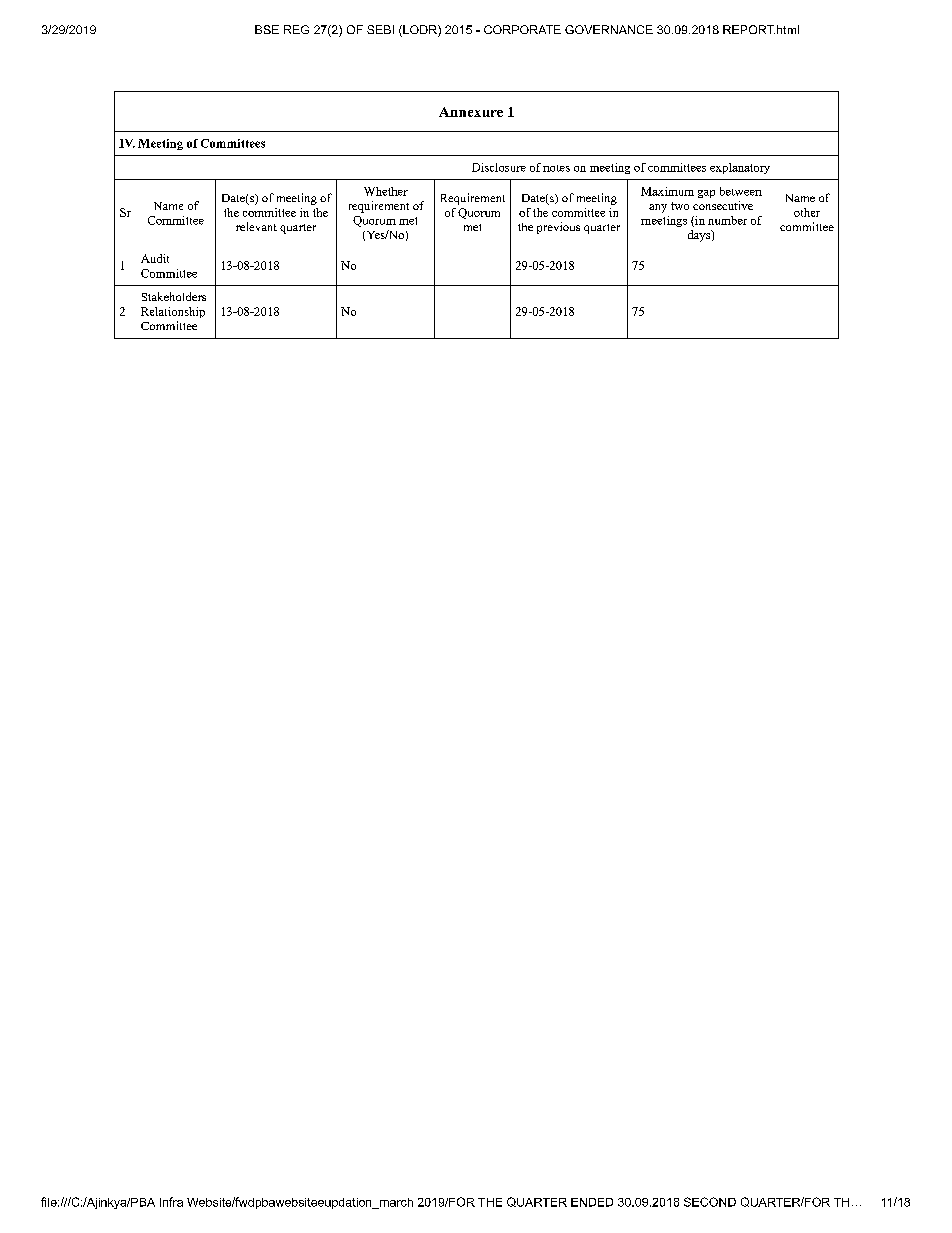 The height and width of the screenshot is (1233, 952). I want to click on Infra, so click(171, 1202).
